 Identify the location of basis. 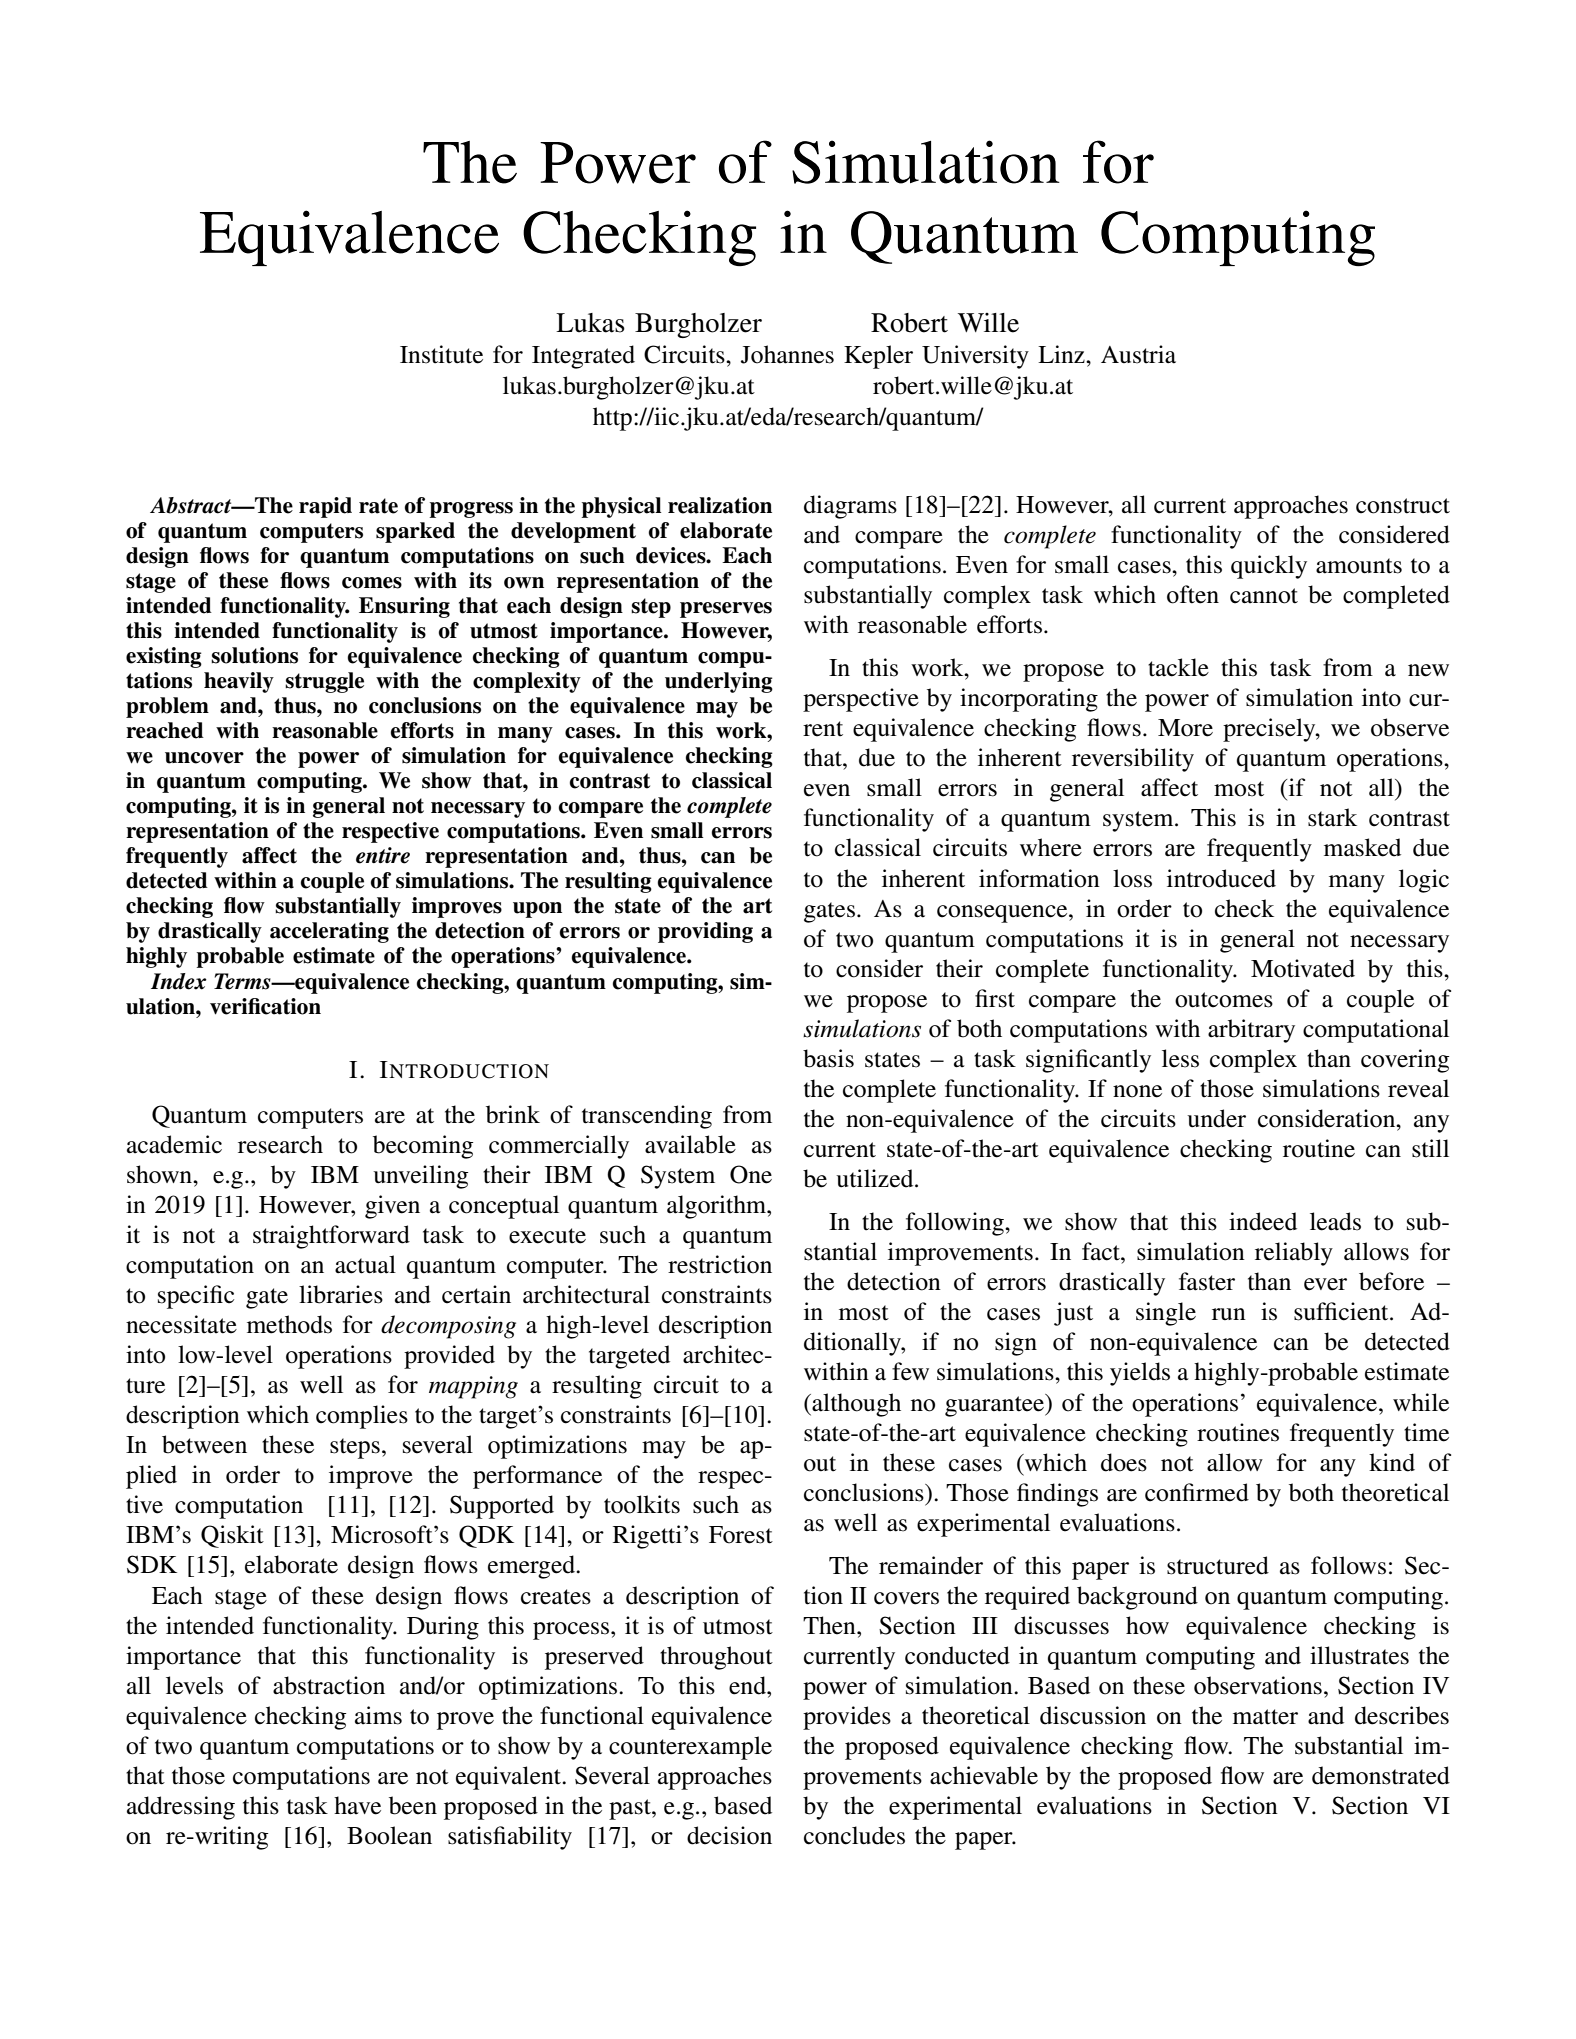
(828, 1058).
